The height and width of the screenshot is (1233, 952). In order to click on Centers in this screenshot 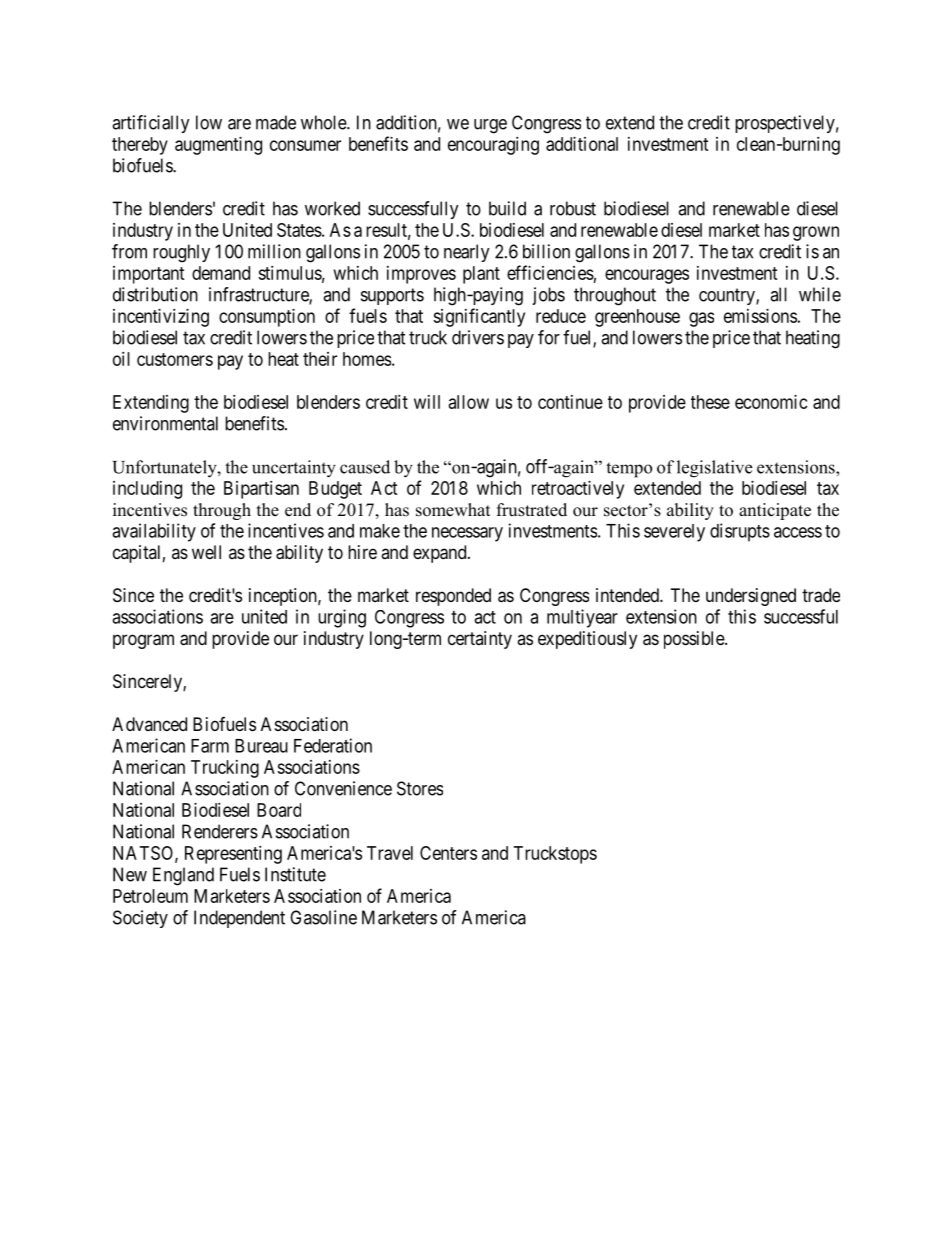, I will do `click(448, 853)`.
